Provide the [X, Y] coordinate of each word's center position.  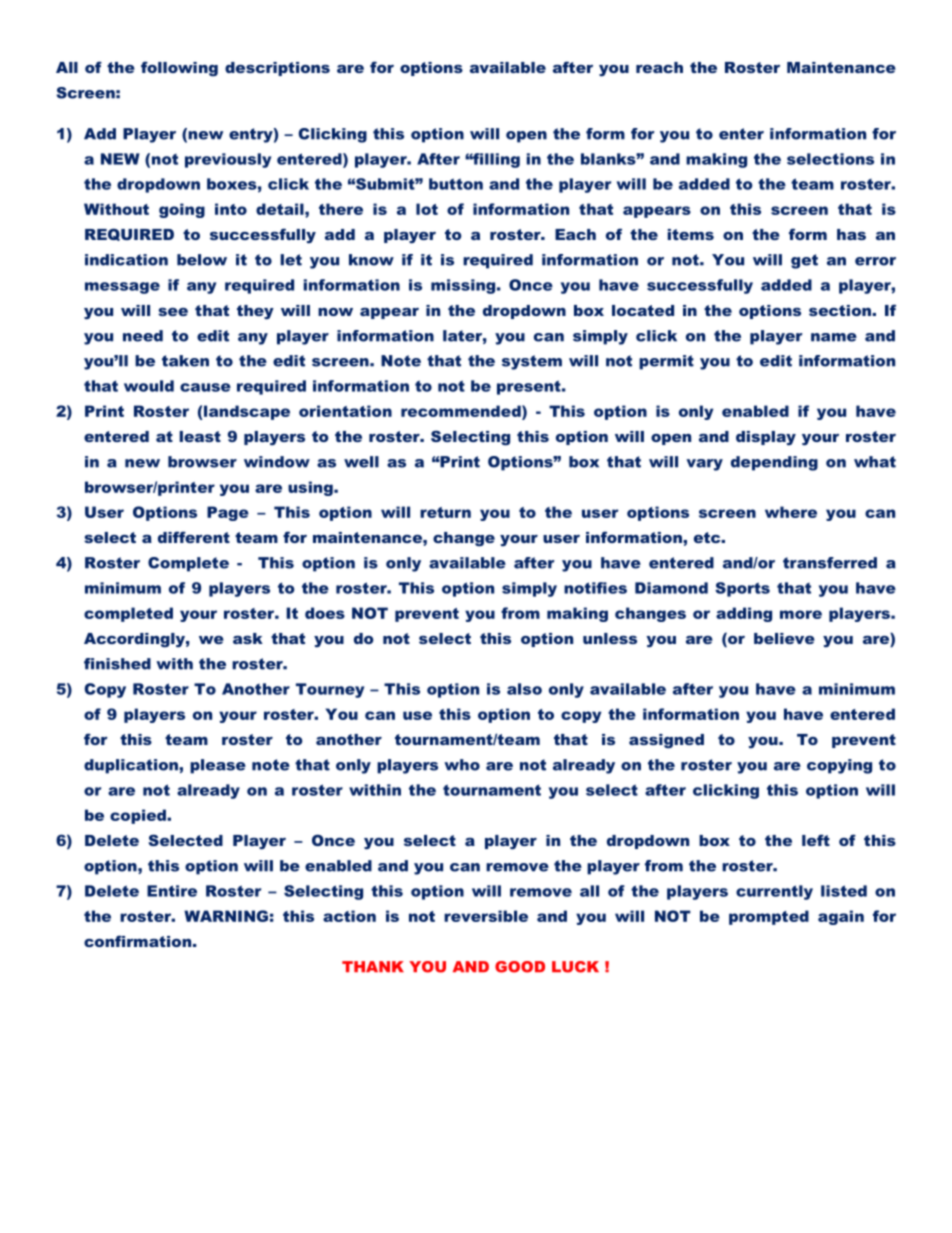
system [532, 362]
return [445, 512]
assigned [666, 741]
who [462, 765]
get [804, 261]
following [179, 69]
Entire [172, 891]
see [173, 312]
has [851, 234]
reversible [486, 916]
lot [427, 209]
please [218, 766]
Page [228, 513]
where [791, 512]
